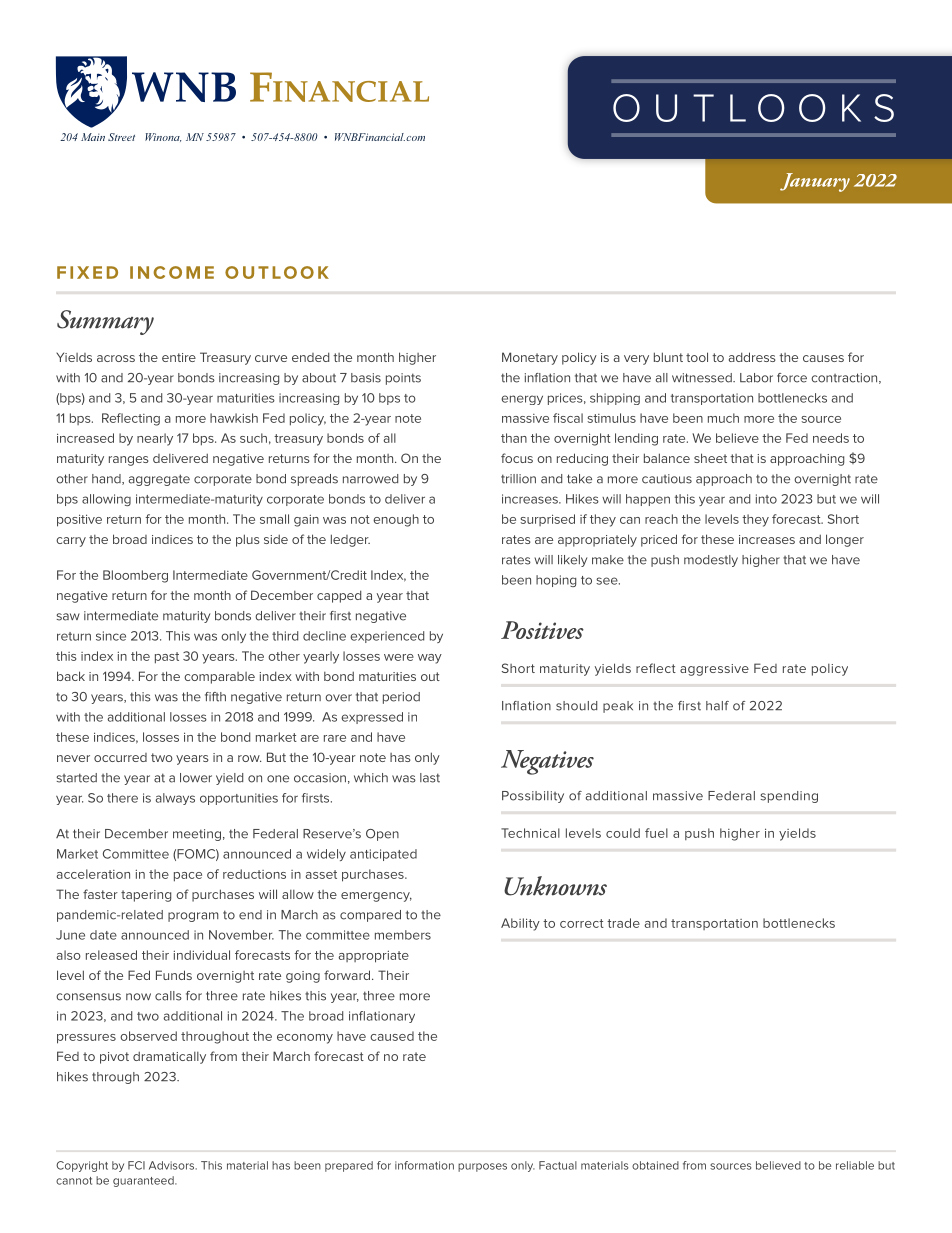 The image size is (952, 1233). Describe the element at coordinates (789, 797) in the screenshot. I see `spending` at that location.
